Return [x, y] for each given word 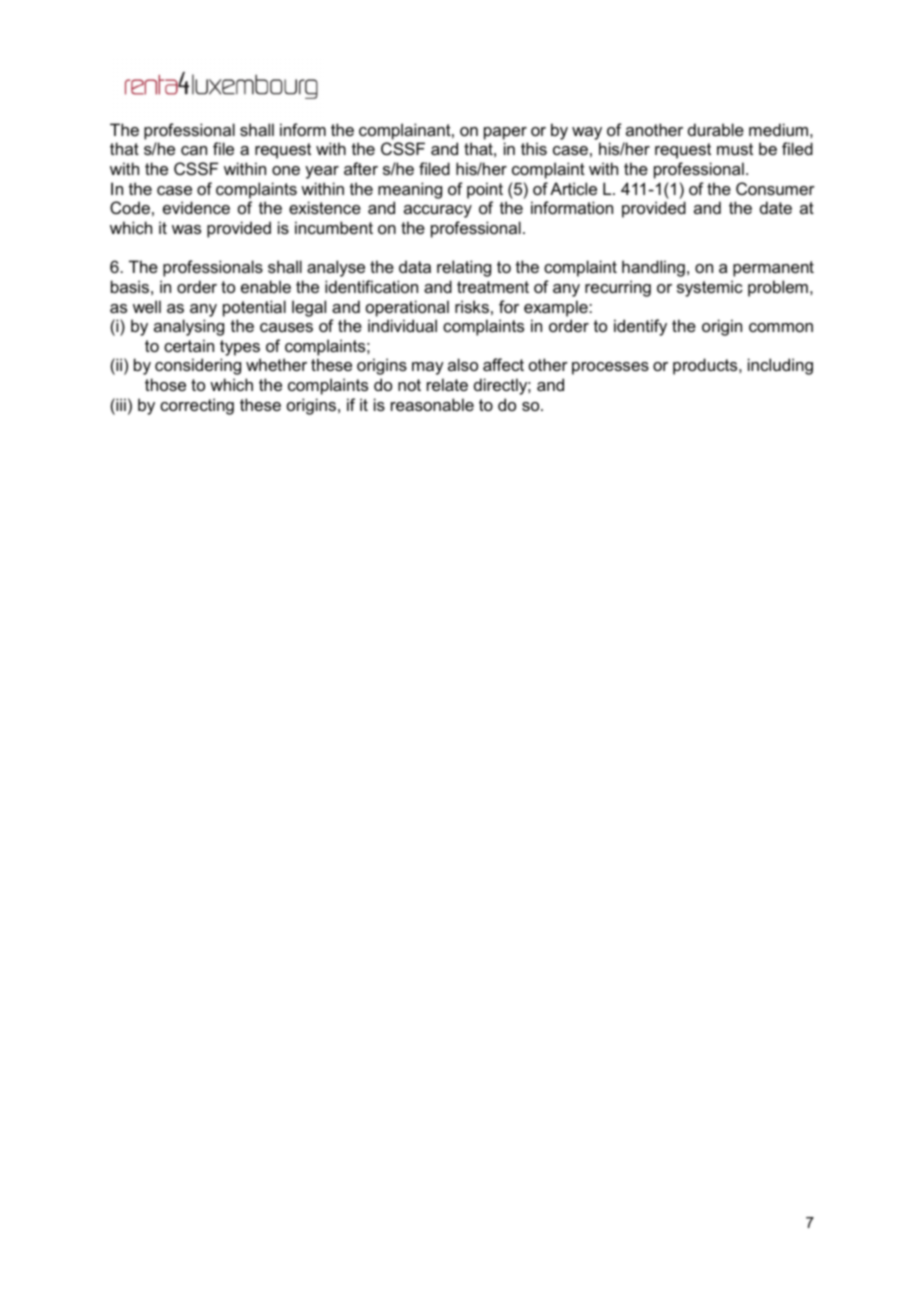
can [194, 150]
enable [266, 286]
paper [505, 133]
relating [464, 268]
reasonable [432, 404]
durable [716, 129]
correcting [197, 406]
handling [653, 268]
